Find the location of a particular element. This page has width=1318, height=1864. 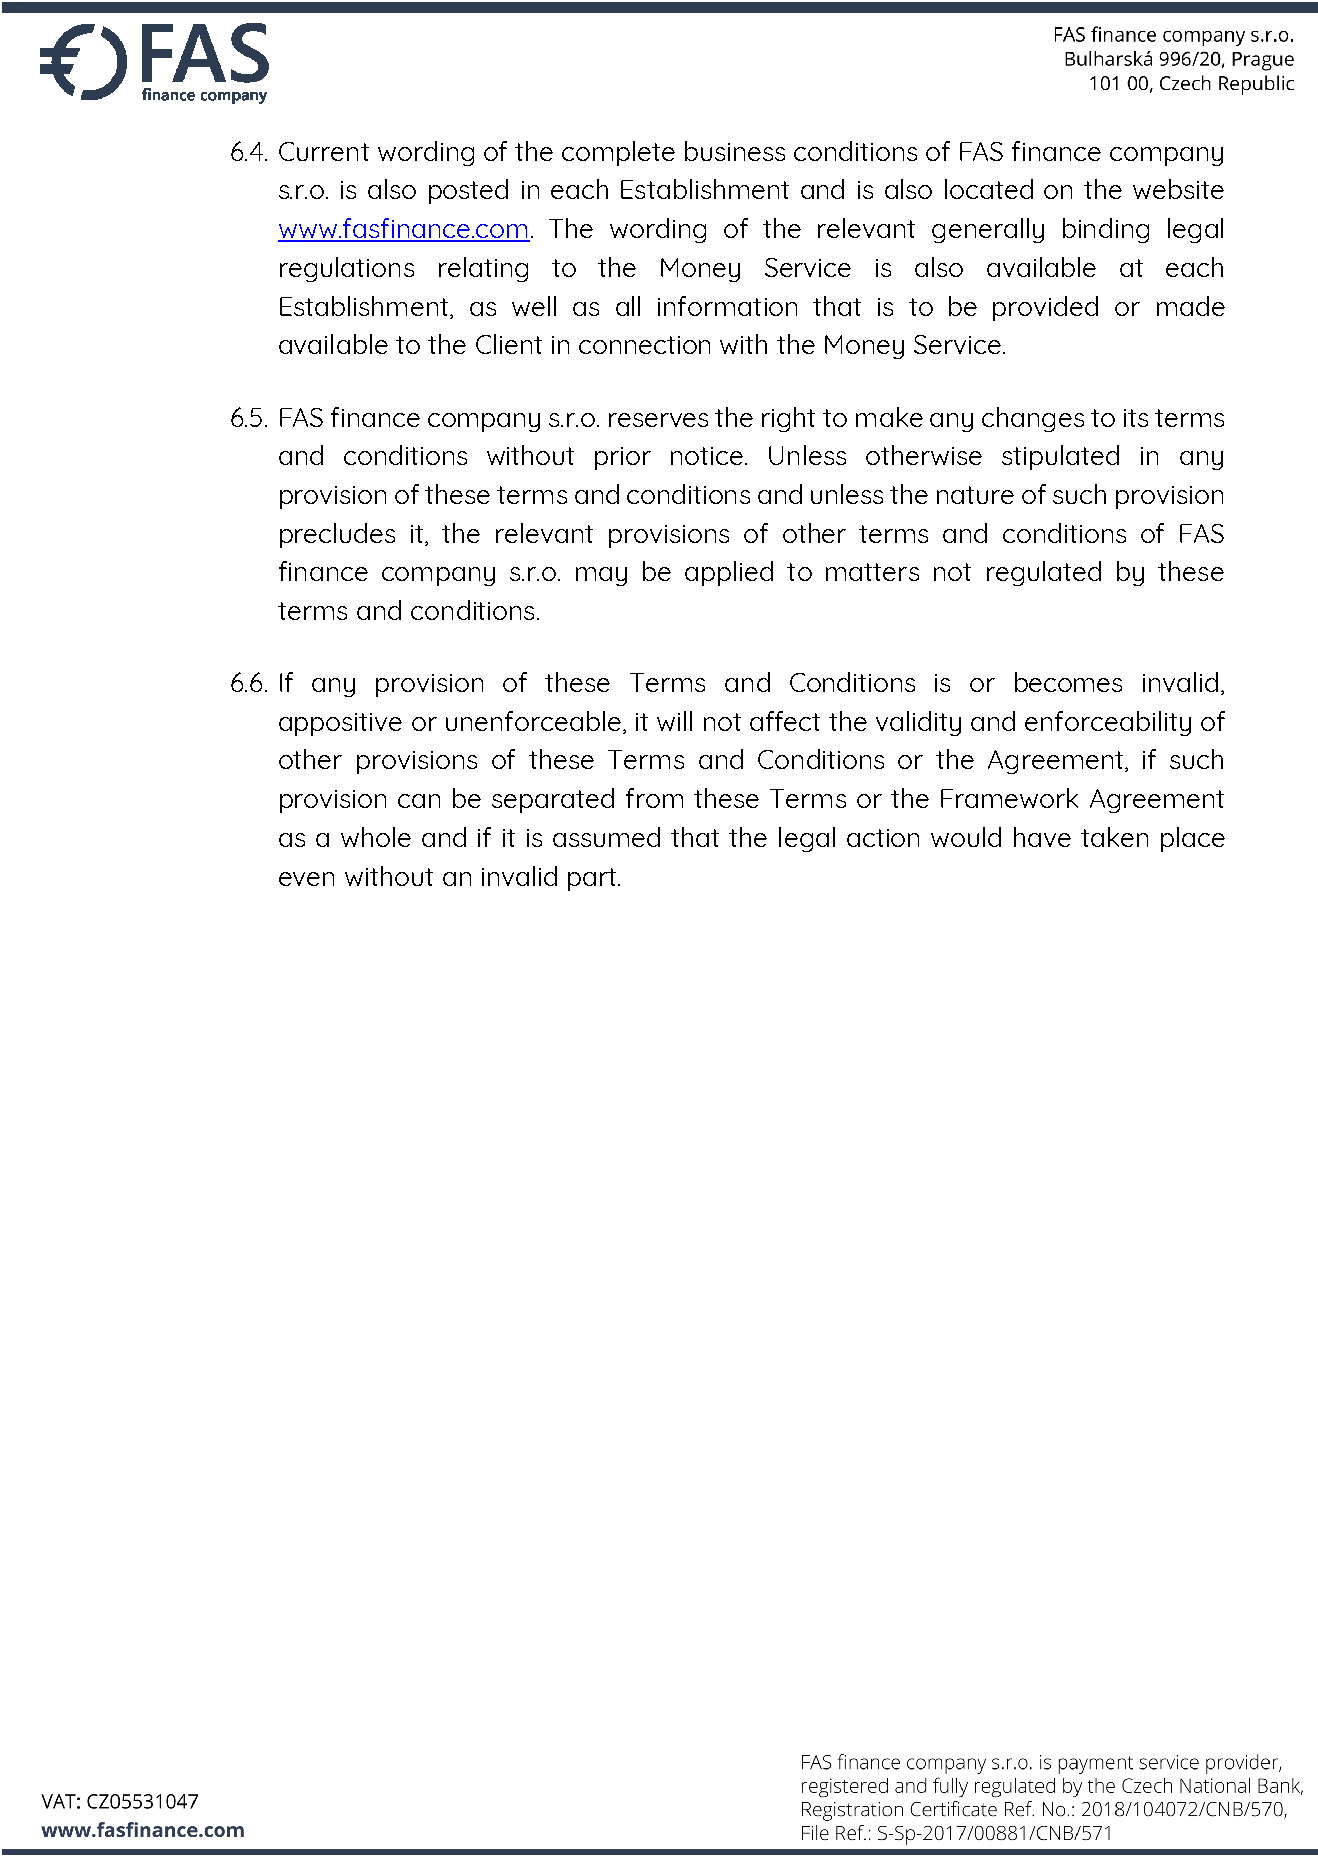

Client is located at coordinates (509, 344).
